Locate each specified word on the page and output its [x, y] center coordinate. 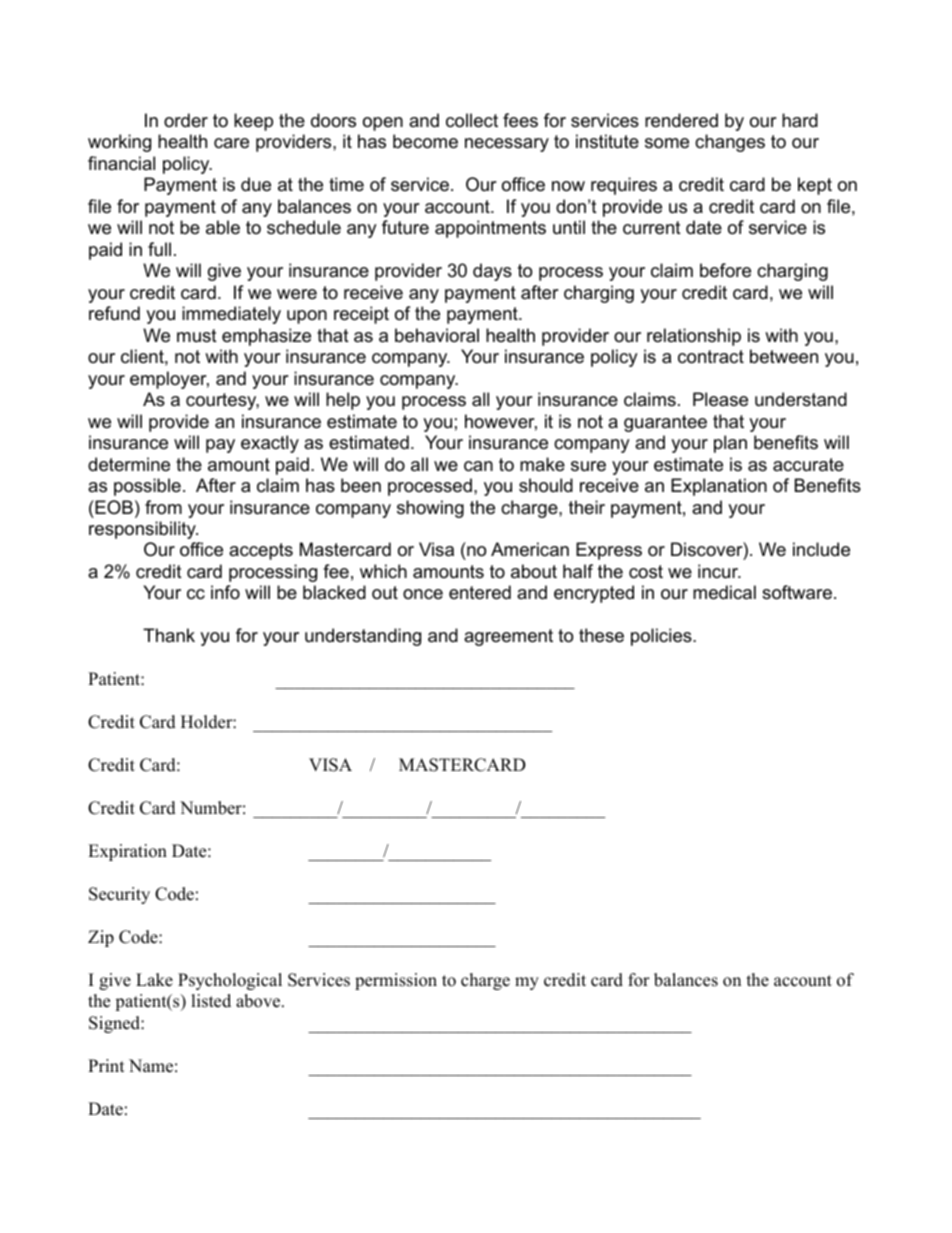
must [197, 335]
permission [396, 981]
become [425, 141]
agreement [508, 637]
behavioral [437, 335]
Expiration [127, 852]
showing [430, 509]
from [163, 507]
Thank [169, 635]
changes [730, 143]
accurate [808, 464]
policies [662, 637]
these [601, 635]
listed [211, 1001]
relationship [694, 337]
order [186, 120]
